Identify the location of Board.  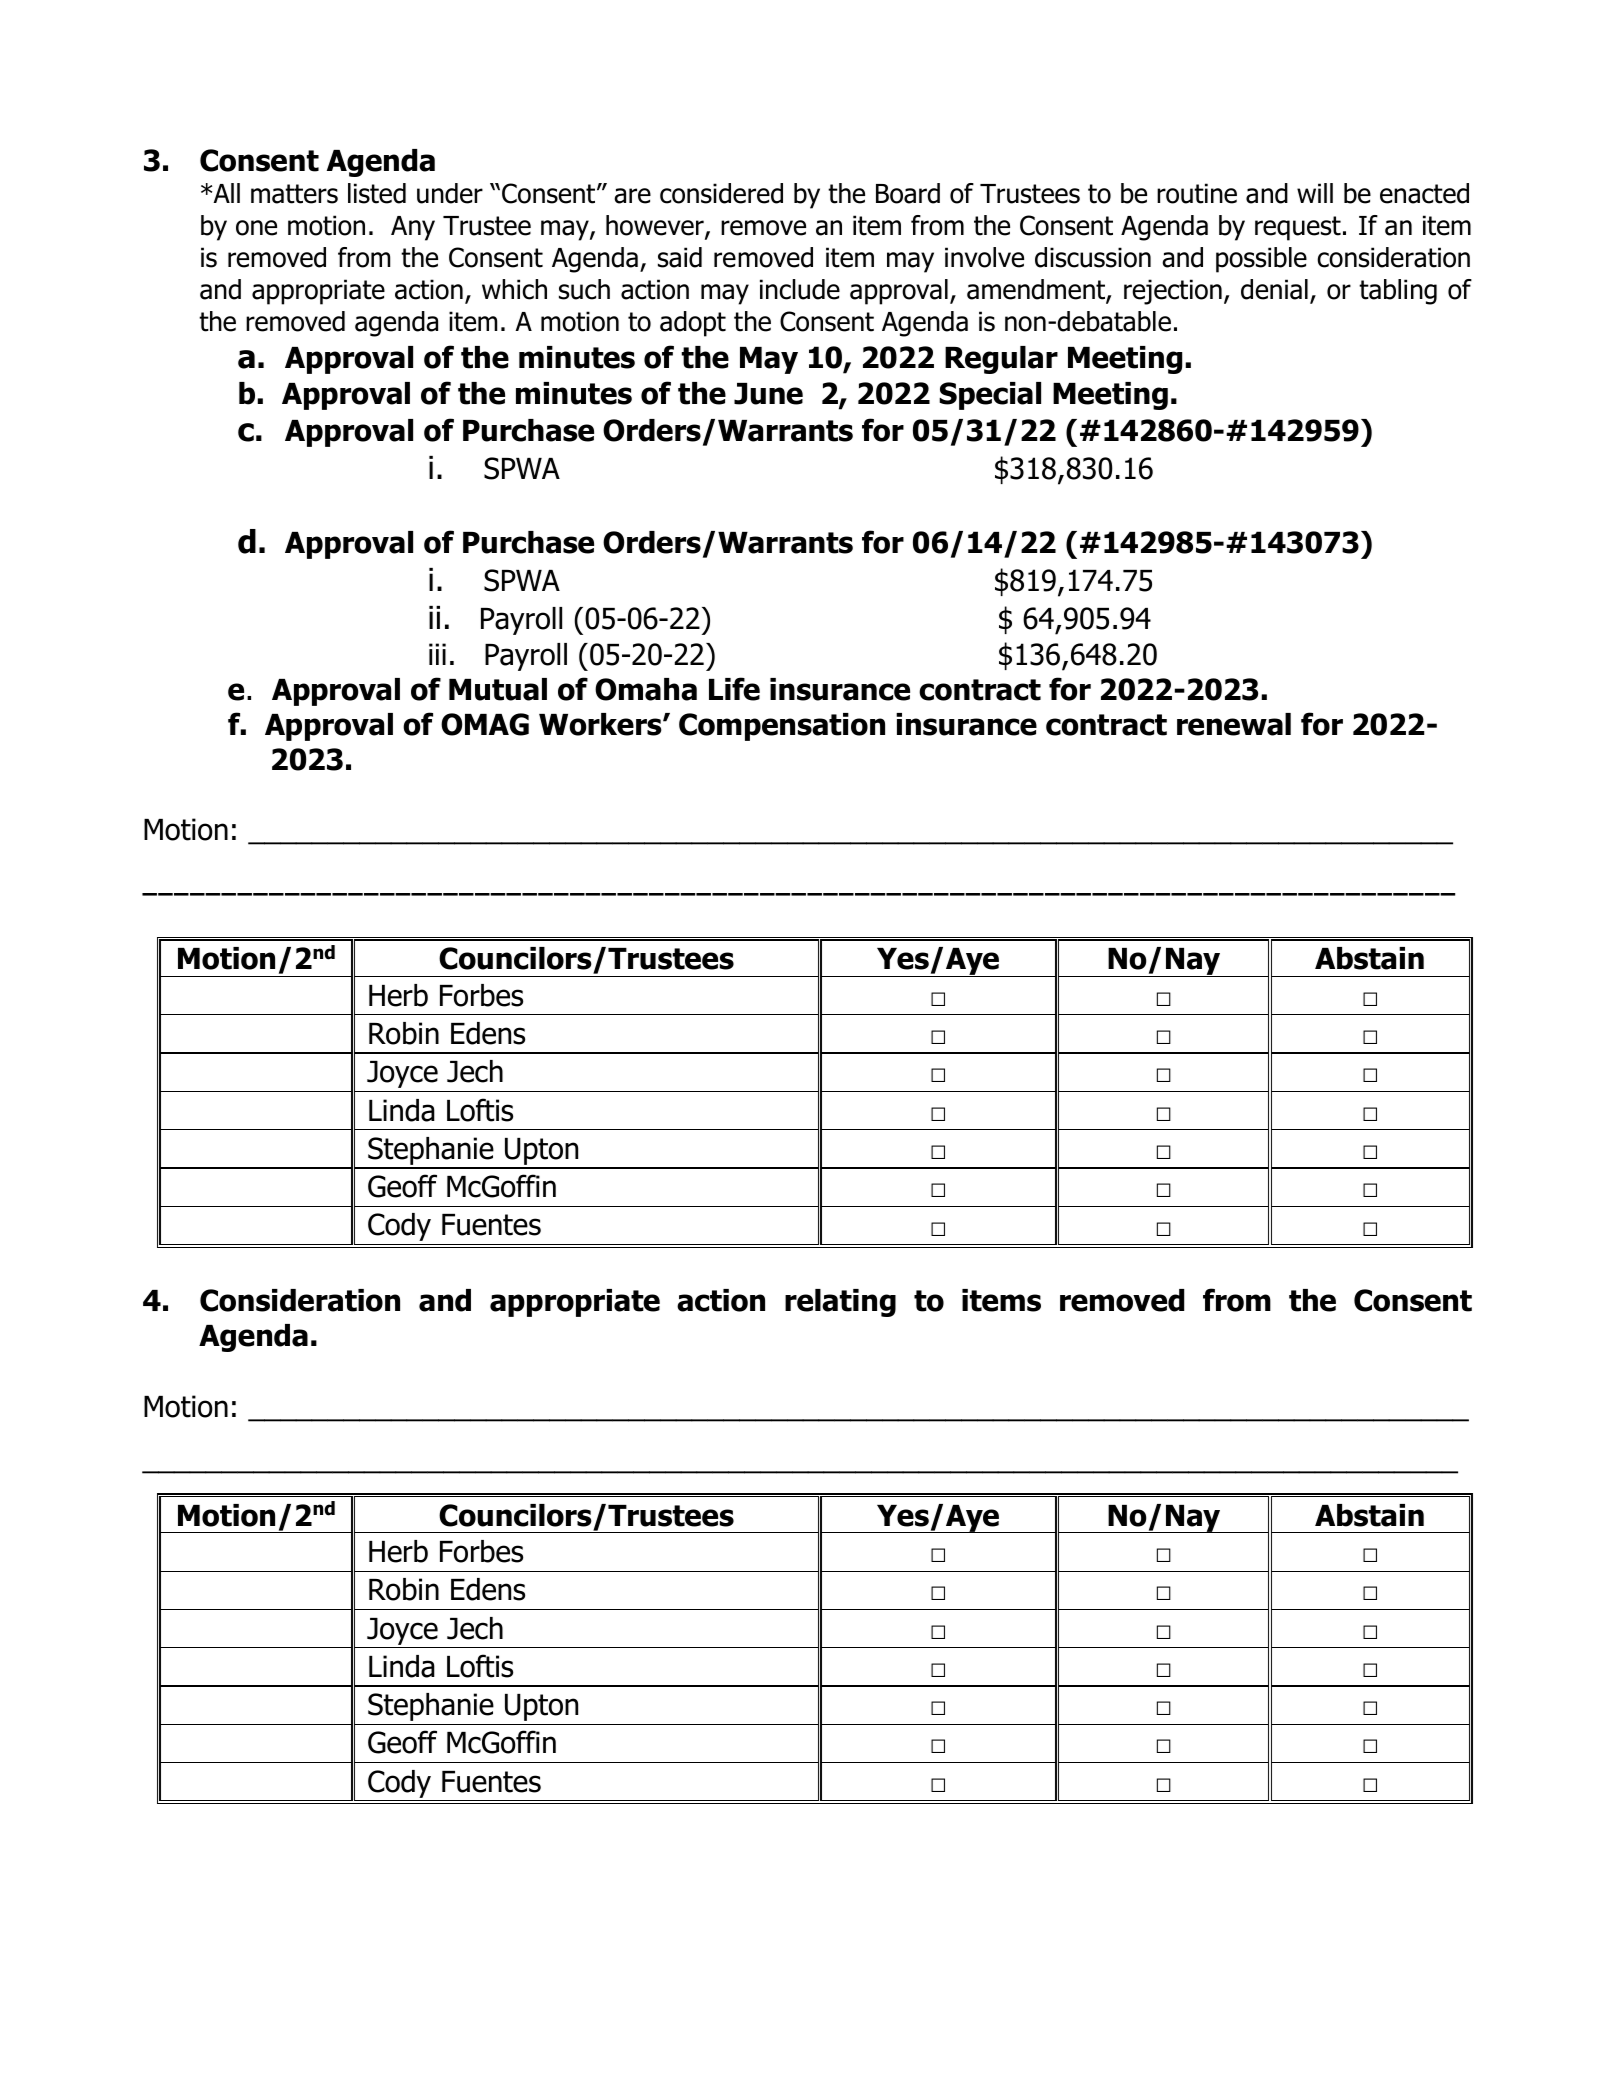
(908, 193).
